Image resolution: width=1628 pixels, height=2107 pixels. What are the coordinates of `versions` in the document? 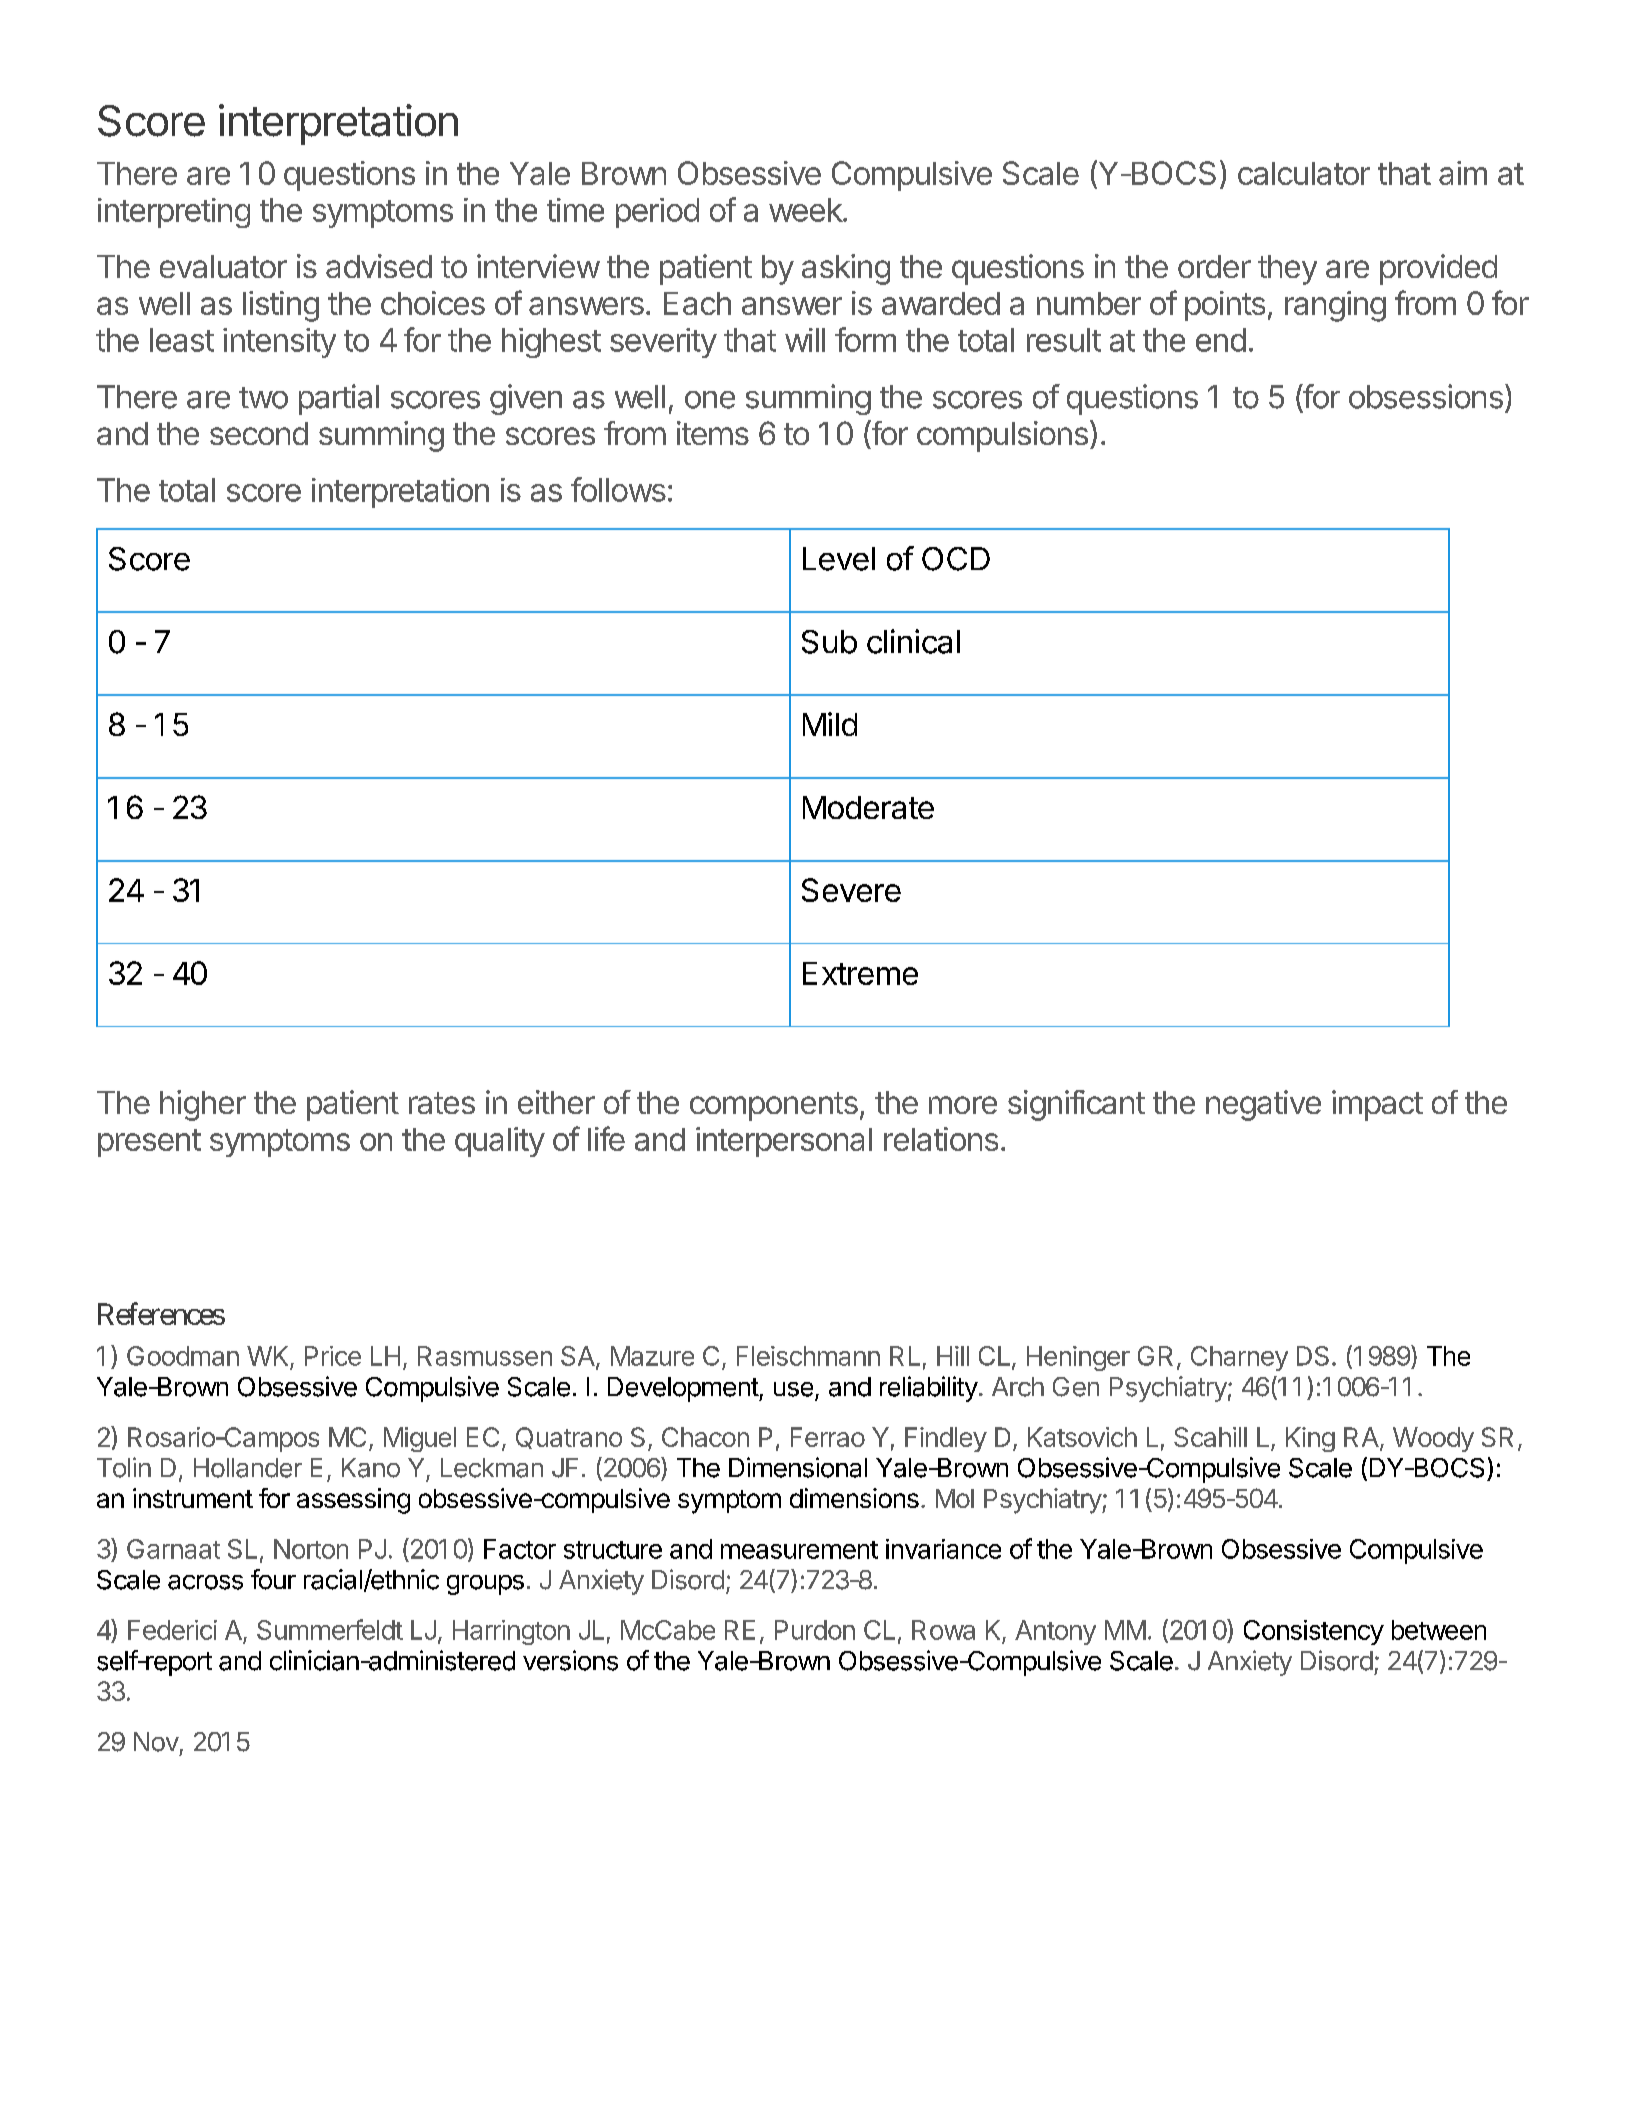 It's located at (570, 1660).
